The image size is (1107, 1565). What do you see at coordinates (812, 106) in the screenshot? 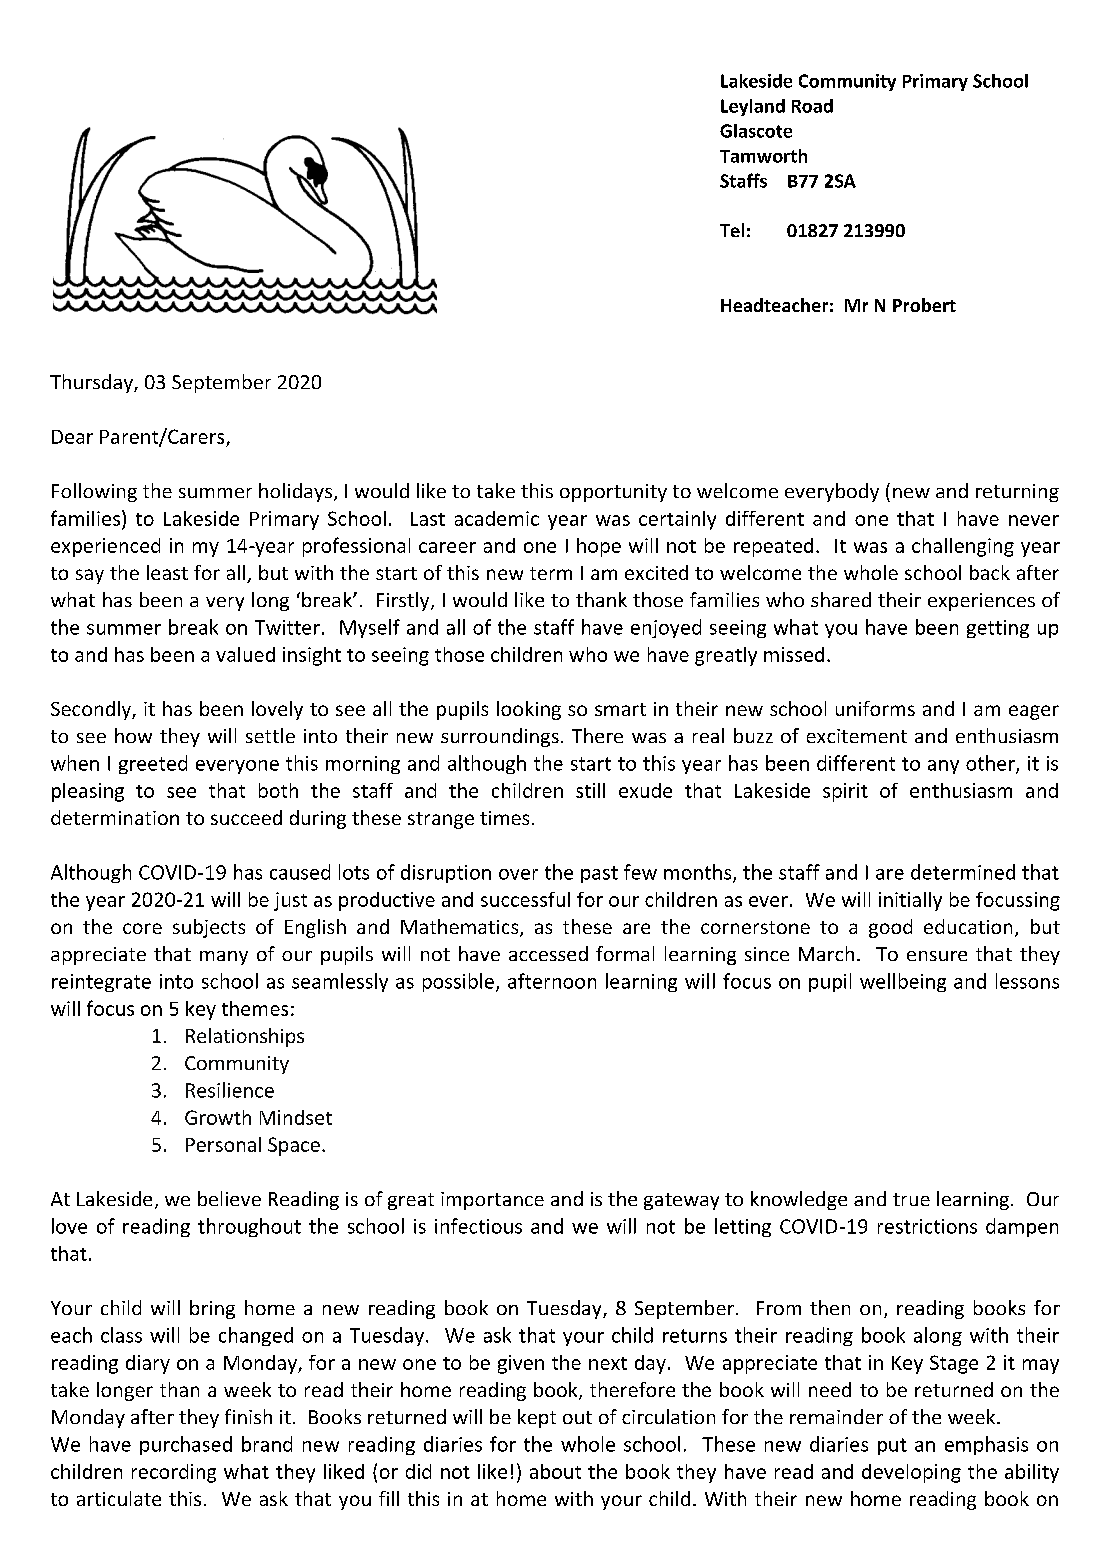
I see `Road` at bounding box center [812, 106].
